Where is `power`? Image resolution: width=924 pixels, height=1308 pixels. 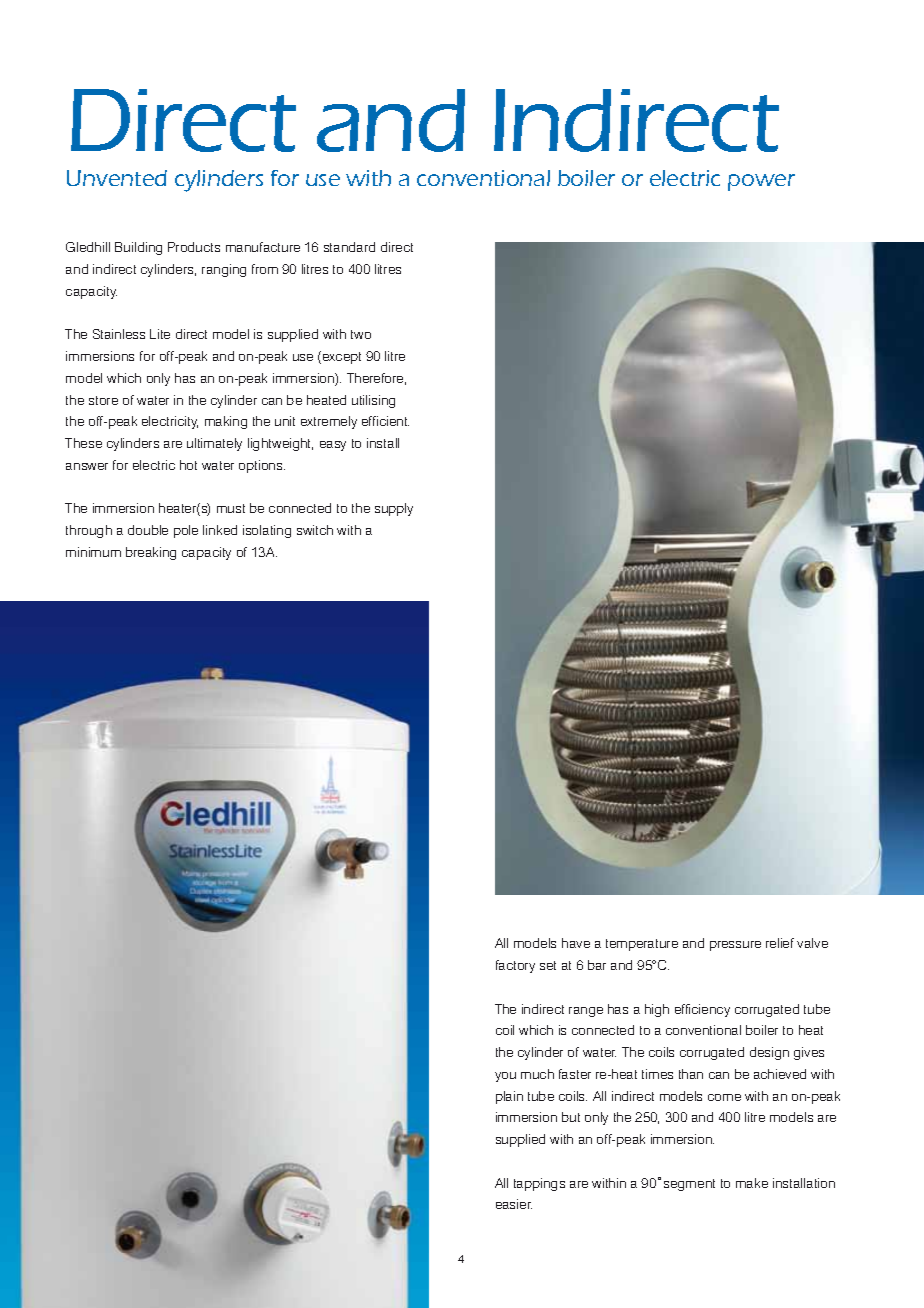 power is located at coordinates (761, 182).
